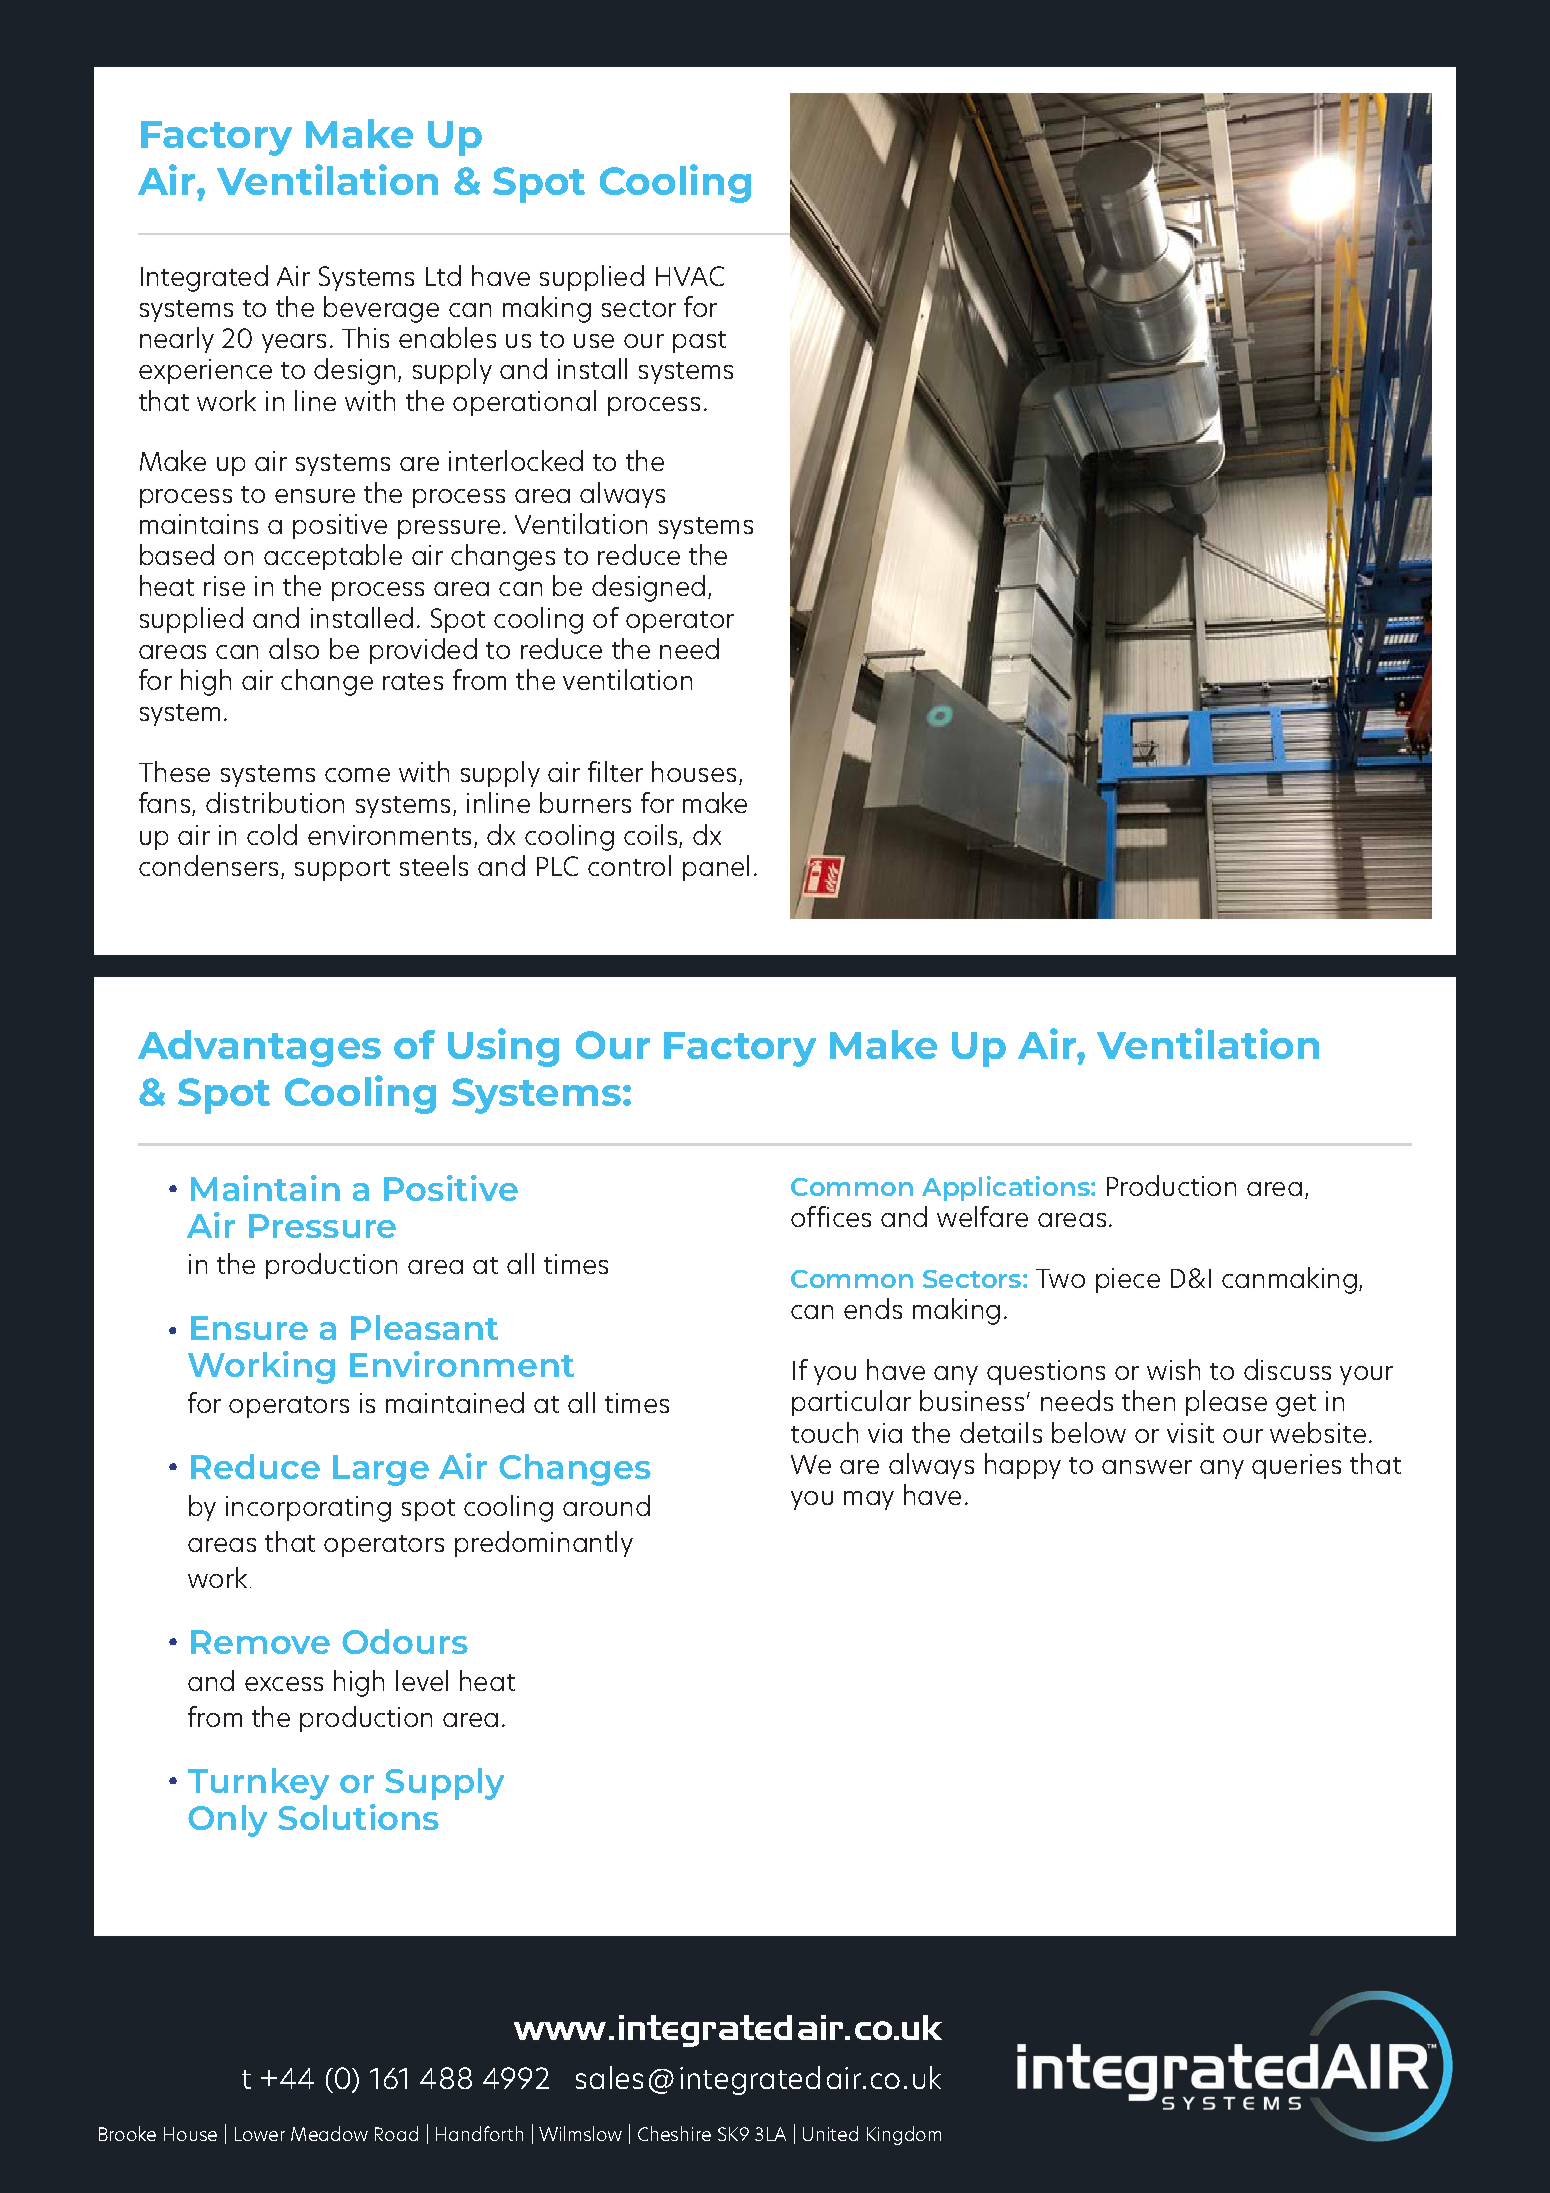 This document has height=2193, width=1550. Describe the element at coordinates (690, 276) in the document. I see `HVAC` at that location.
